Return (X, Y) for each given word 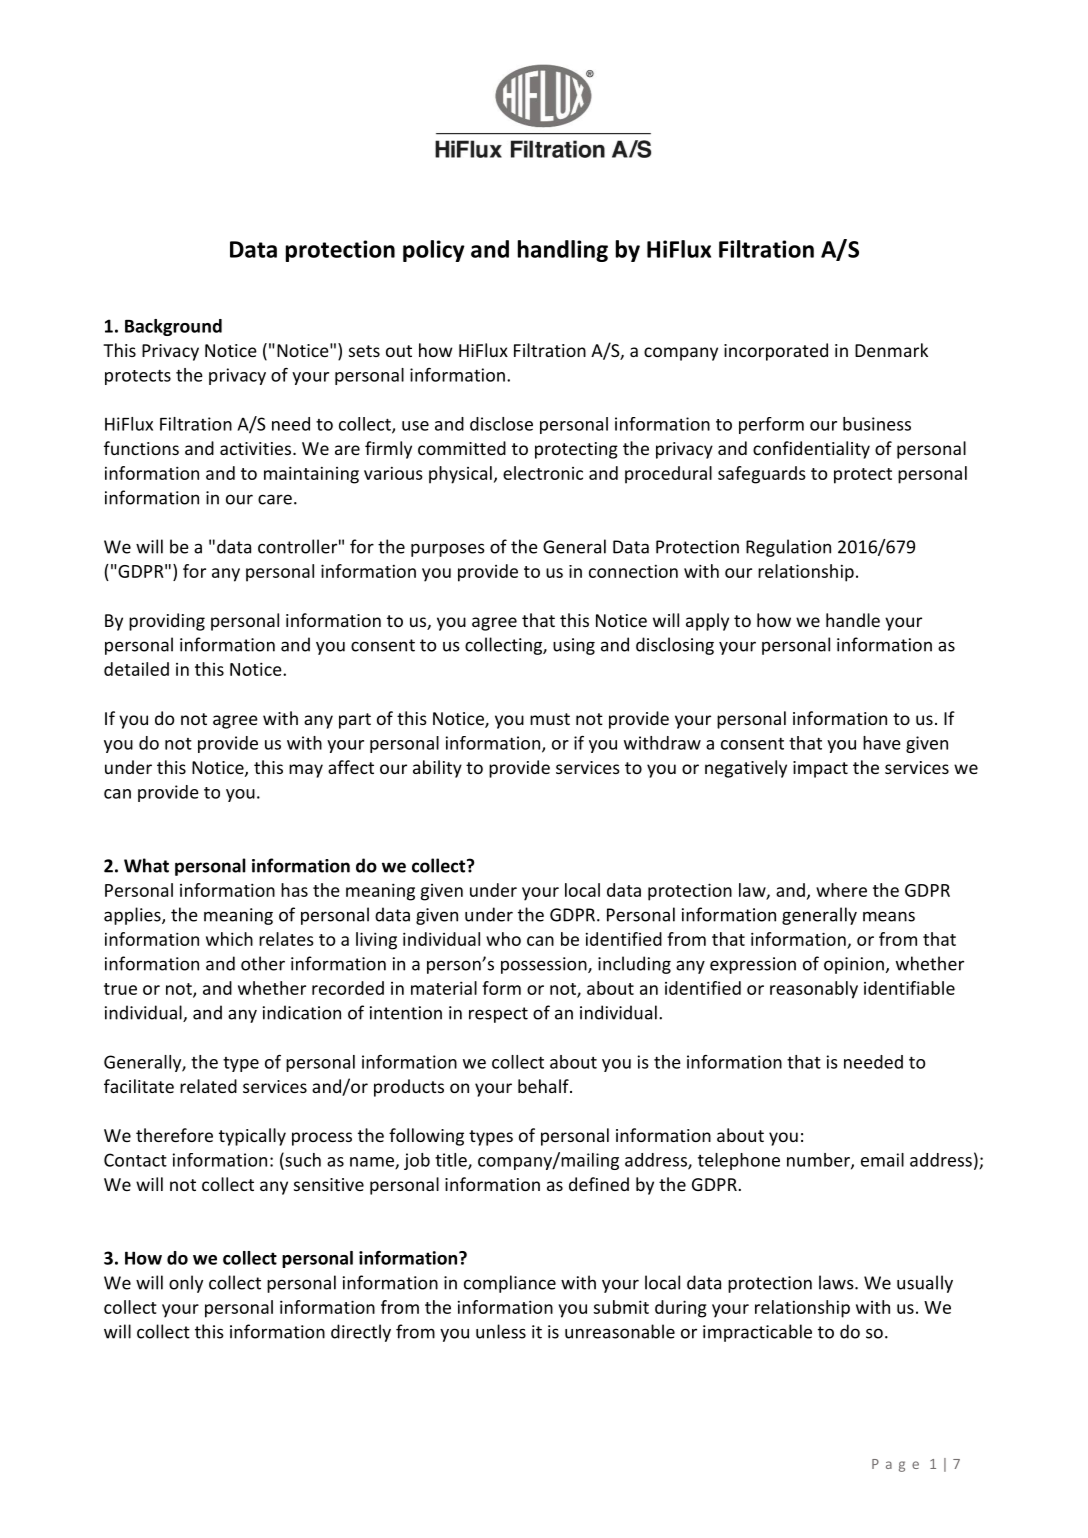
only (186, 1284)
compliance (510, 1284)
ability (437, 769)
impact (820, 769)
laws (837, 1282)
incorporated (776, 352)
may (306, 771)
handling (563, 251)
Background (173, 327)
